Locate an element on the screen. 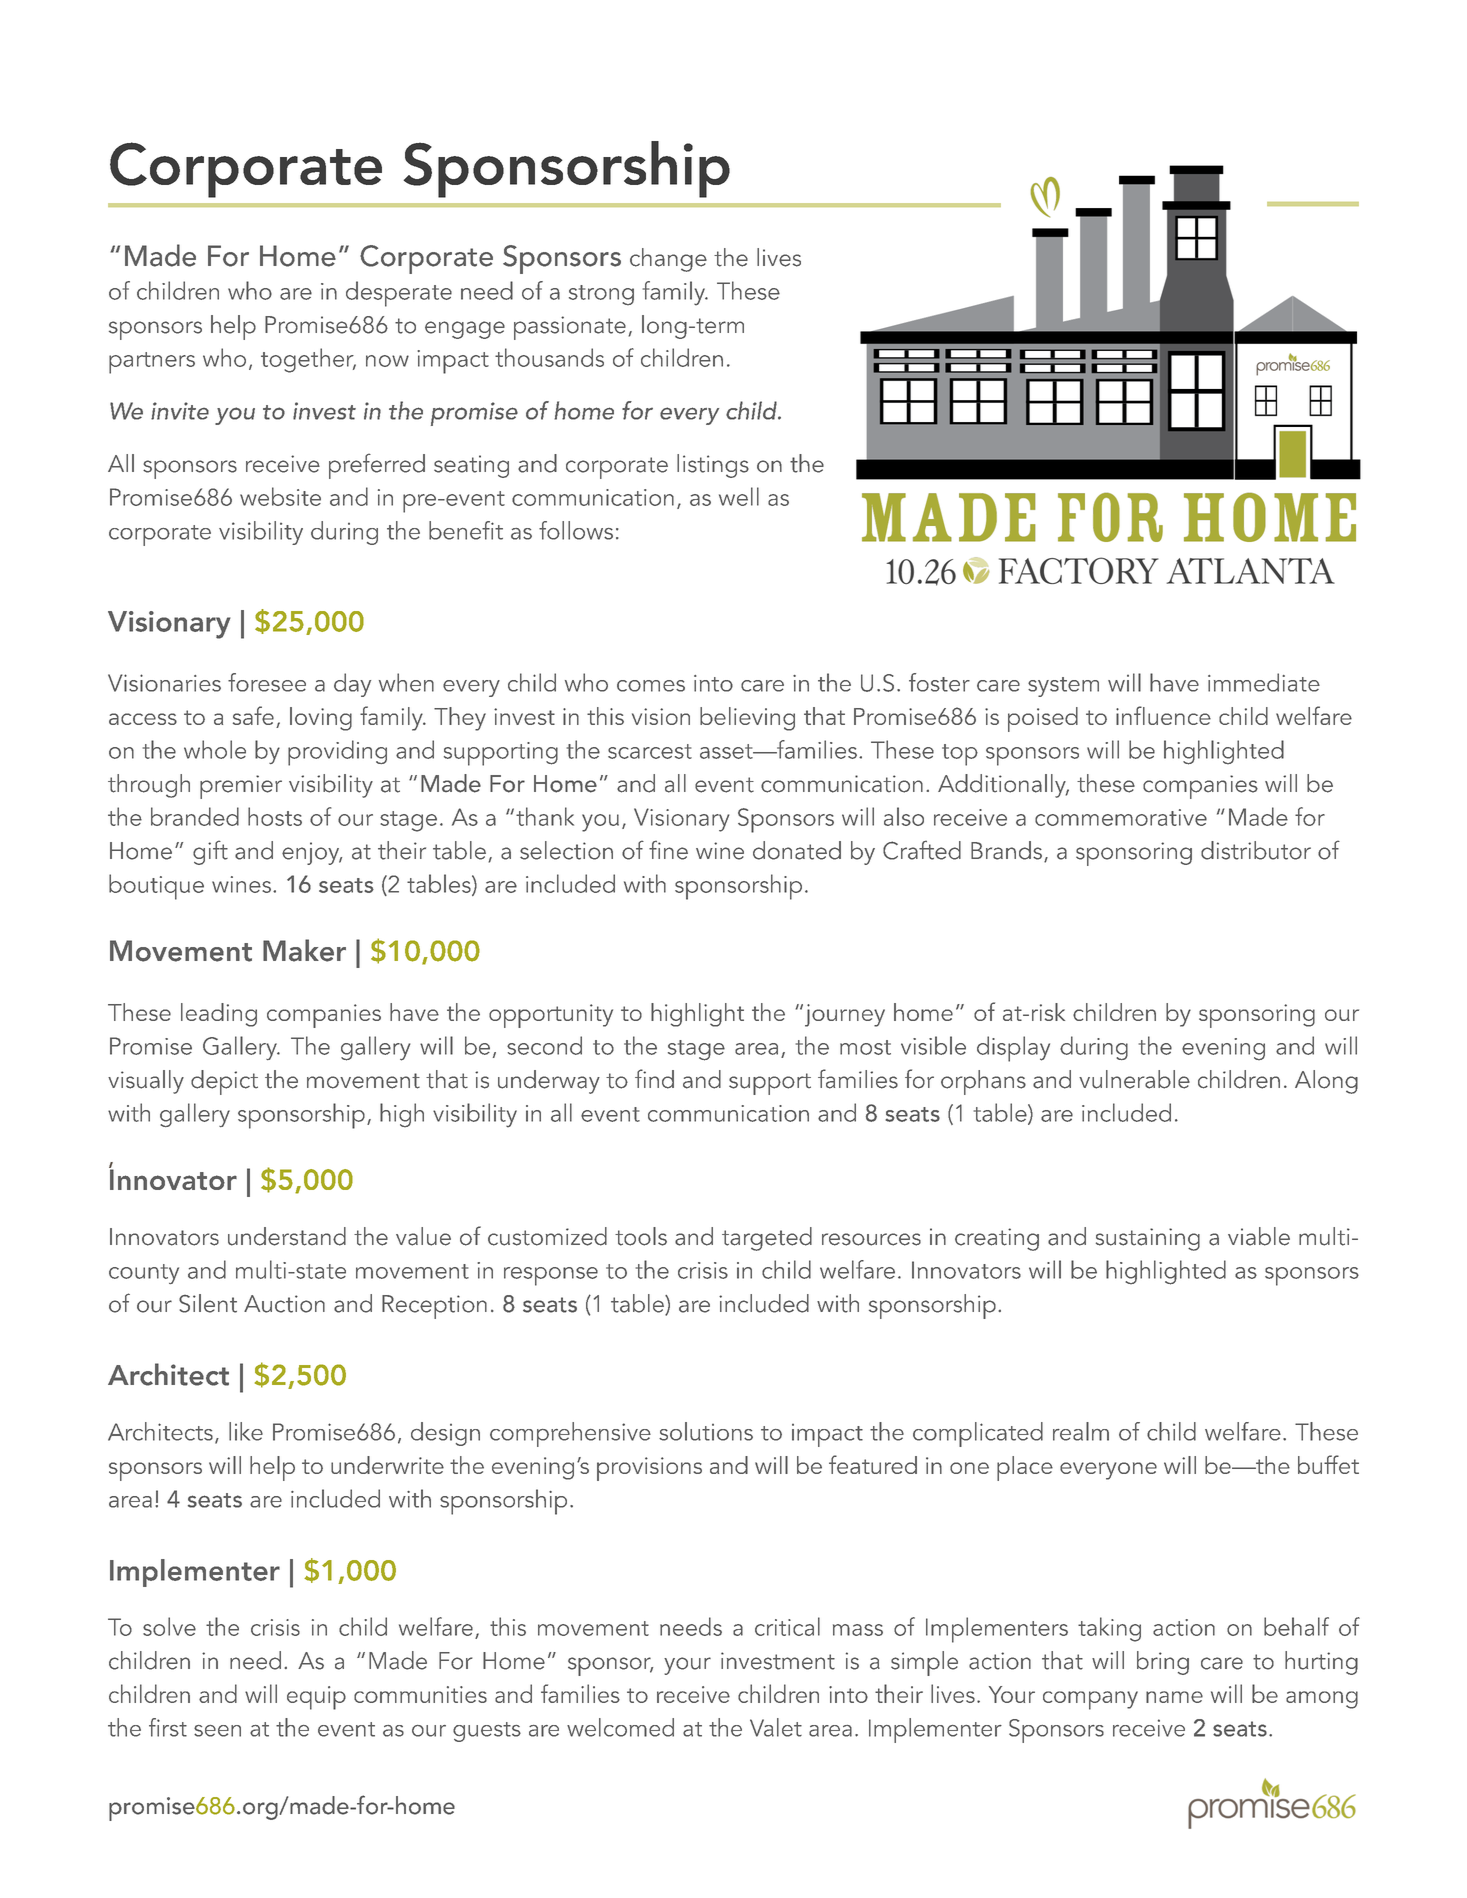 The image size is (1467, 1898). together is located at coordinates (308, 360).
